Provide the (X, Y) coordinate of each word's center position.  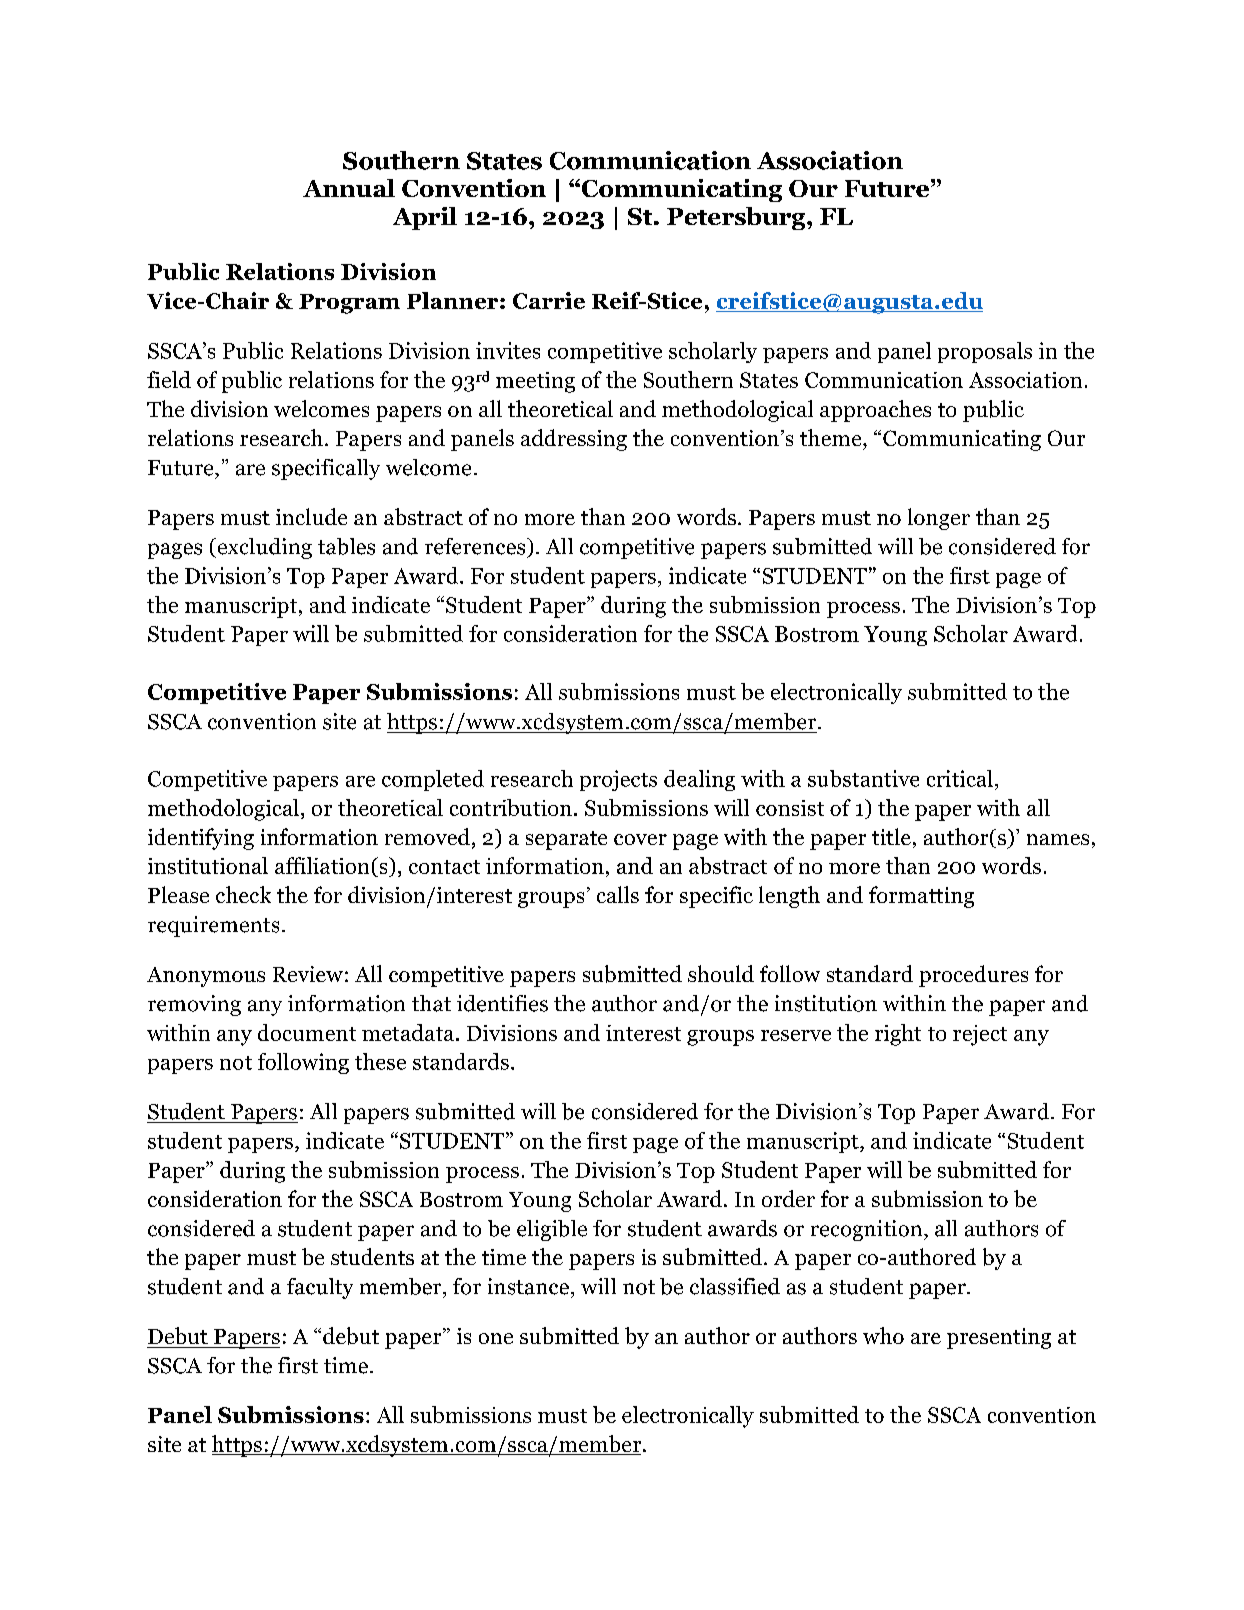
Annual (349, 188)
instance (528, 1286)
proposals (985, 352)
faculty (320, 1288)
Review (308, 974)
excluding (263, 548)
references (476, 546)
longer (939, 519)
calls (618, 894)
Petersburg (737, 218)
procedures (973, 976)
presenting (999, 1338)
